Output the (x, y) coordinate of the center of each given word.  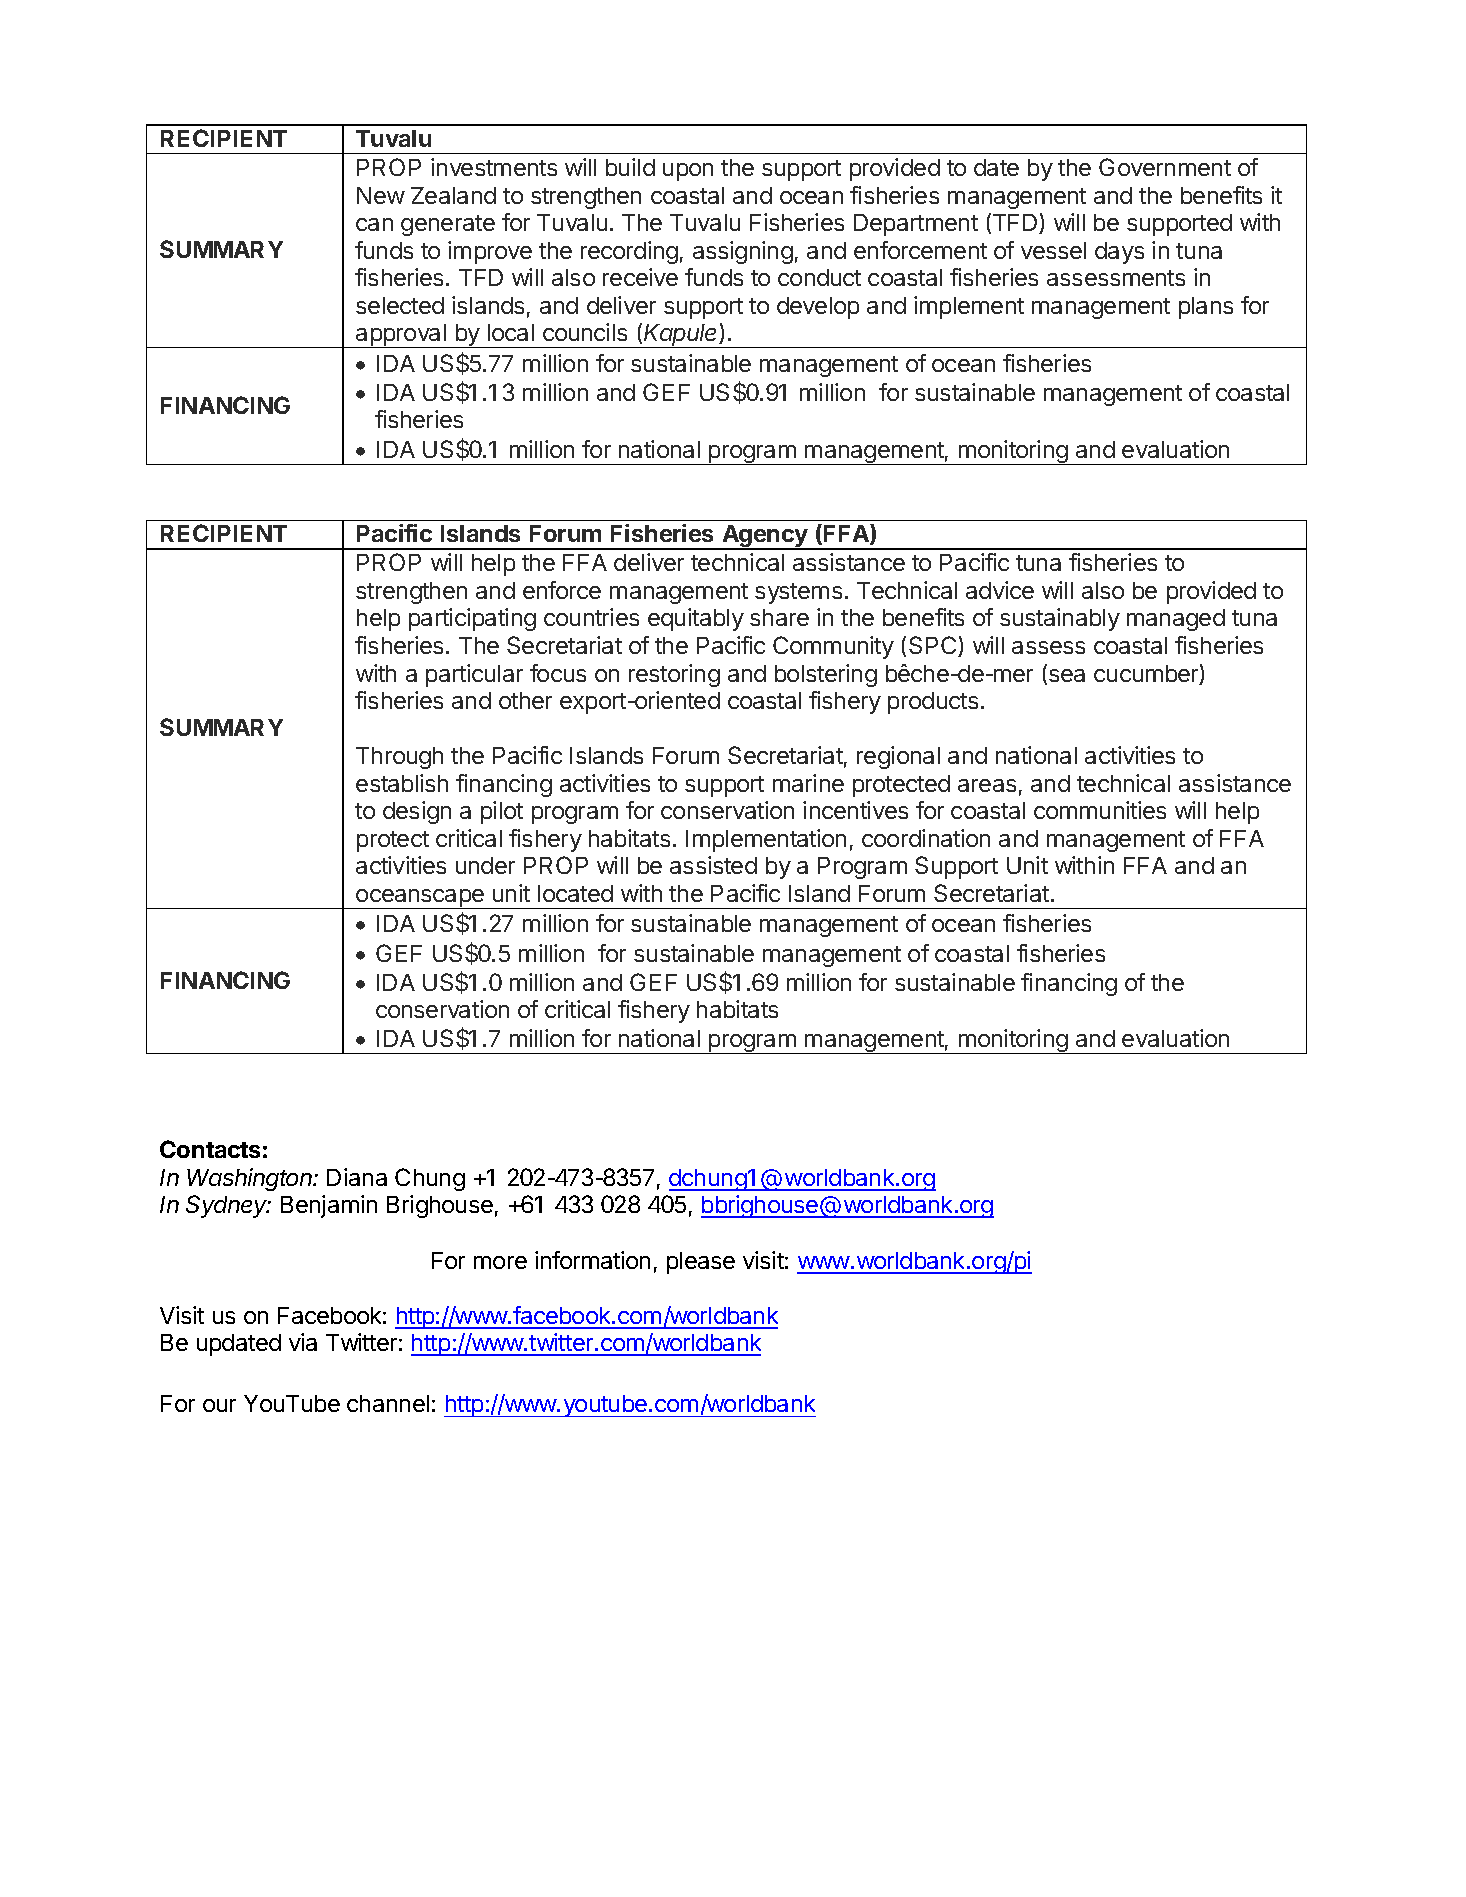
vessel (1053, 250)
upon (688, 172)
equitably (696, 619)
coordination (926, 838)
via (303, 1342)
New (381, 195)
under (485, 865)
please (701, 1263)
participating (472, 619)
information (592, 1260)
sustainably (1060, 619)
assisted (713, 865)
